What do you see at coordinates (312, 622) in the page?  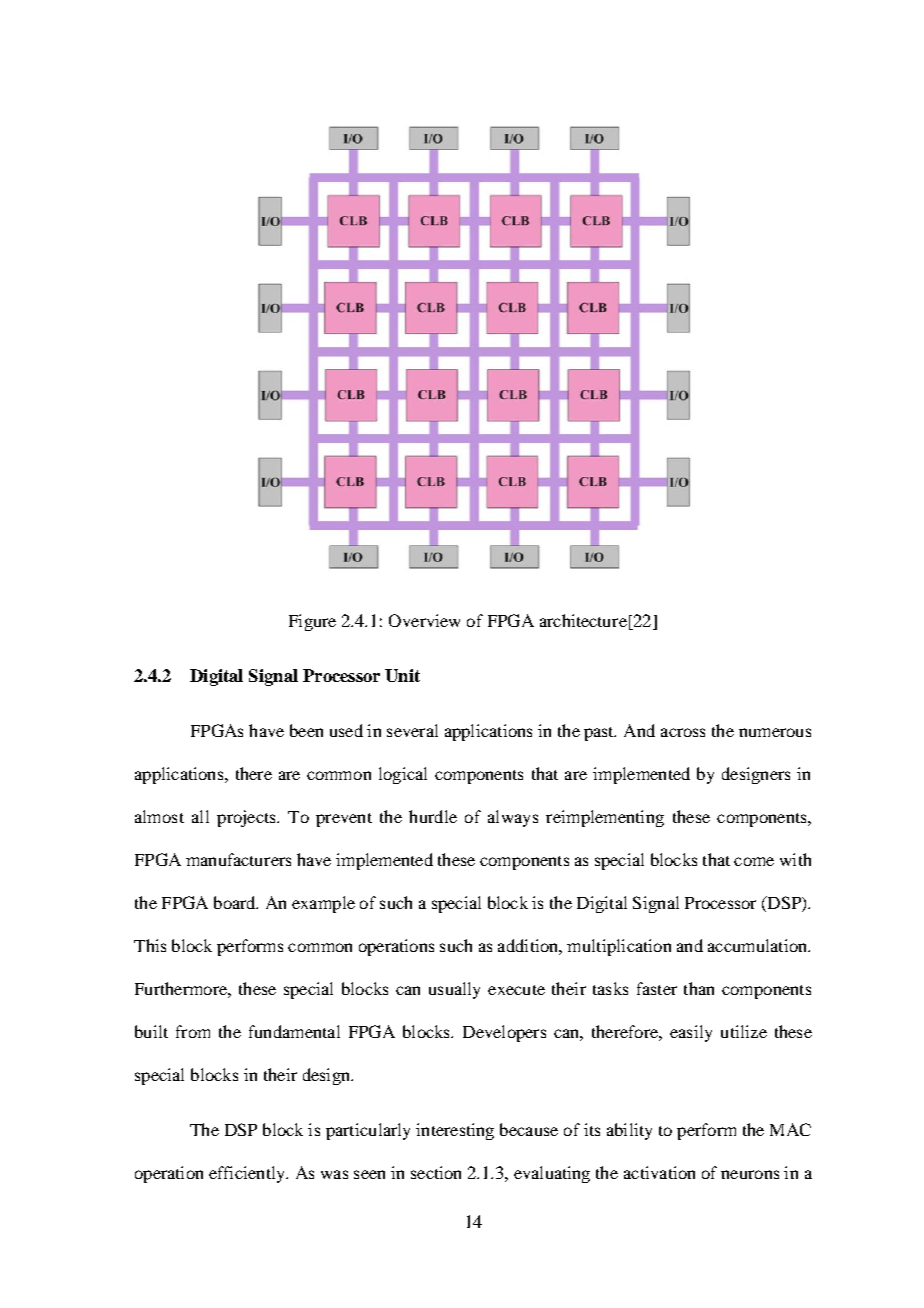 I see `Figure` at bounding box center [312, 622].
